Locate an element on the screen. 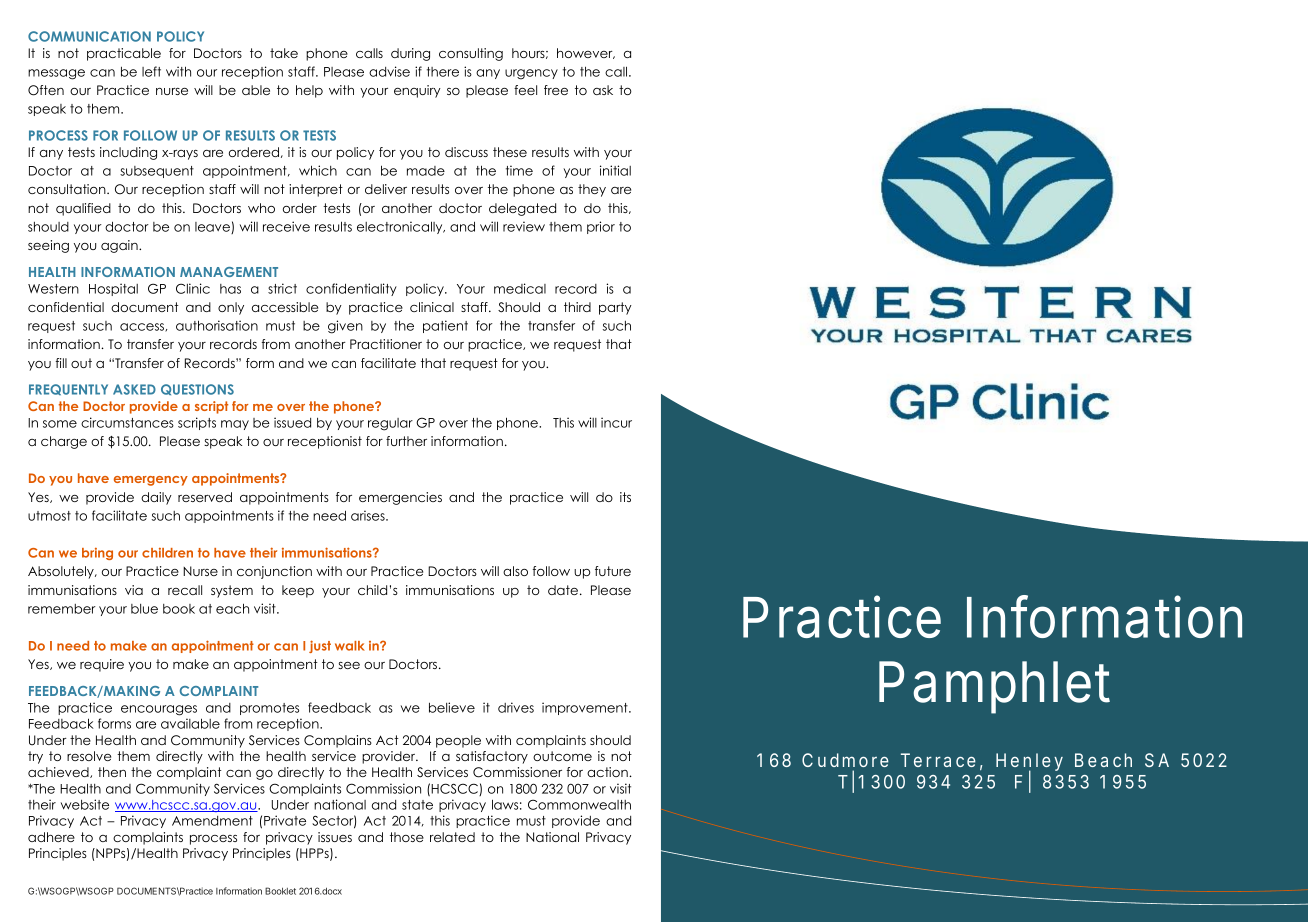  urgency is located at coordinates (531, 74).
